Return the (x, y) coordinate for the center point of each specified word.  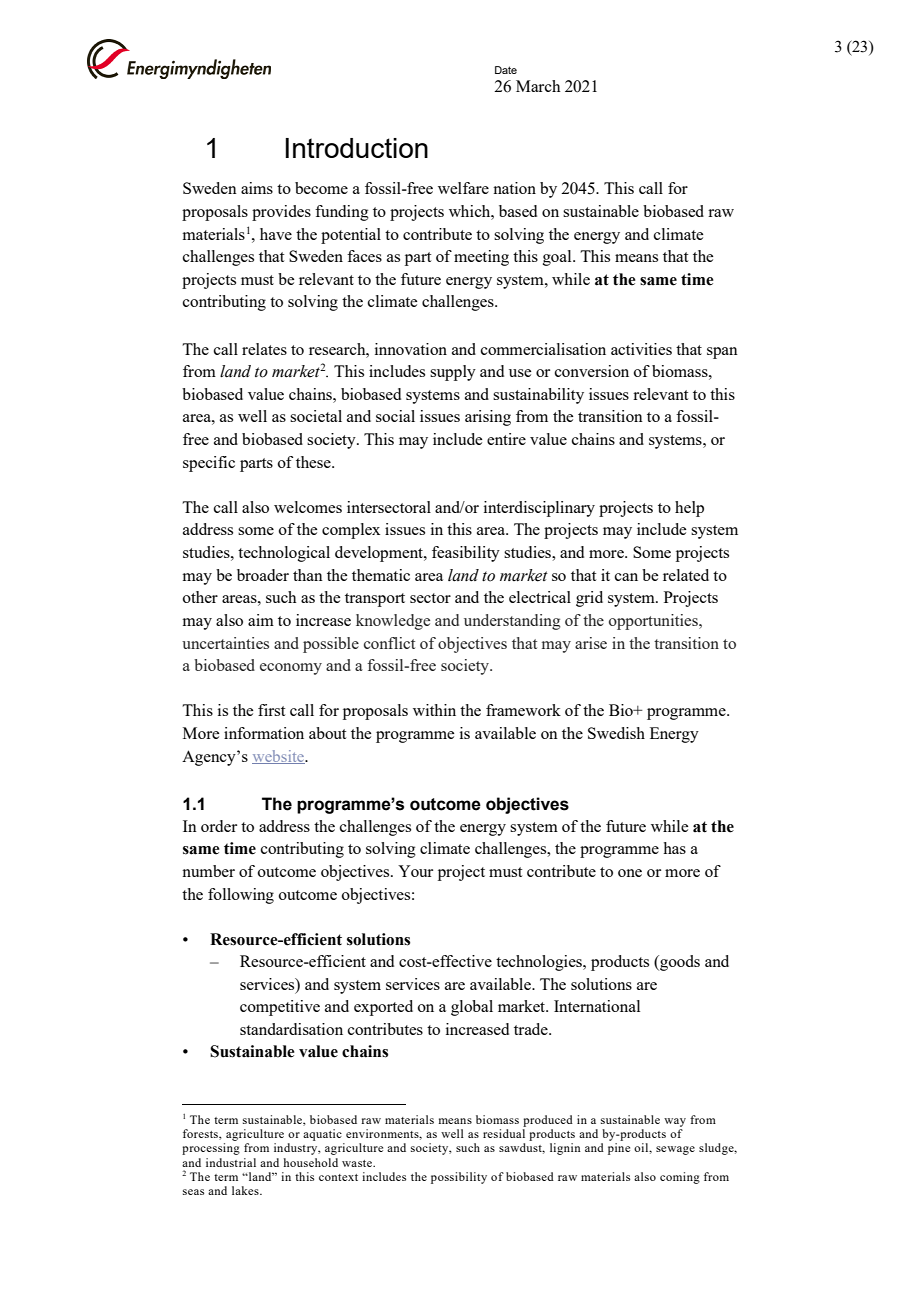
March (538, 86)
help (689, 509)
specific (209, 464)
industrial (231, 1162)
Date (506, 70)
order (219, 826)
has (674, 848)
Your (415, 871)
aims (257, 188)
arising (488, 418)
